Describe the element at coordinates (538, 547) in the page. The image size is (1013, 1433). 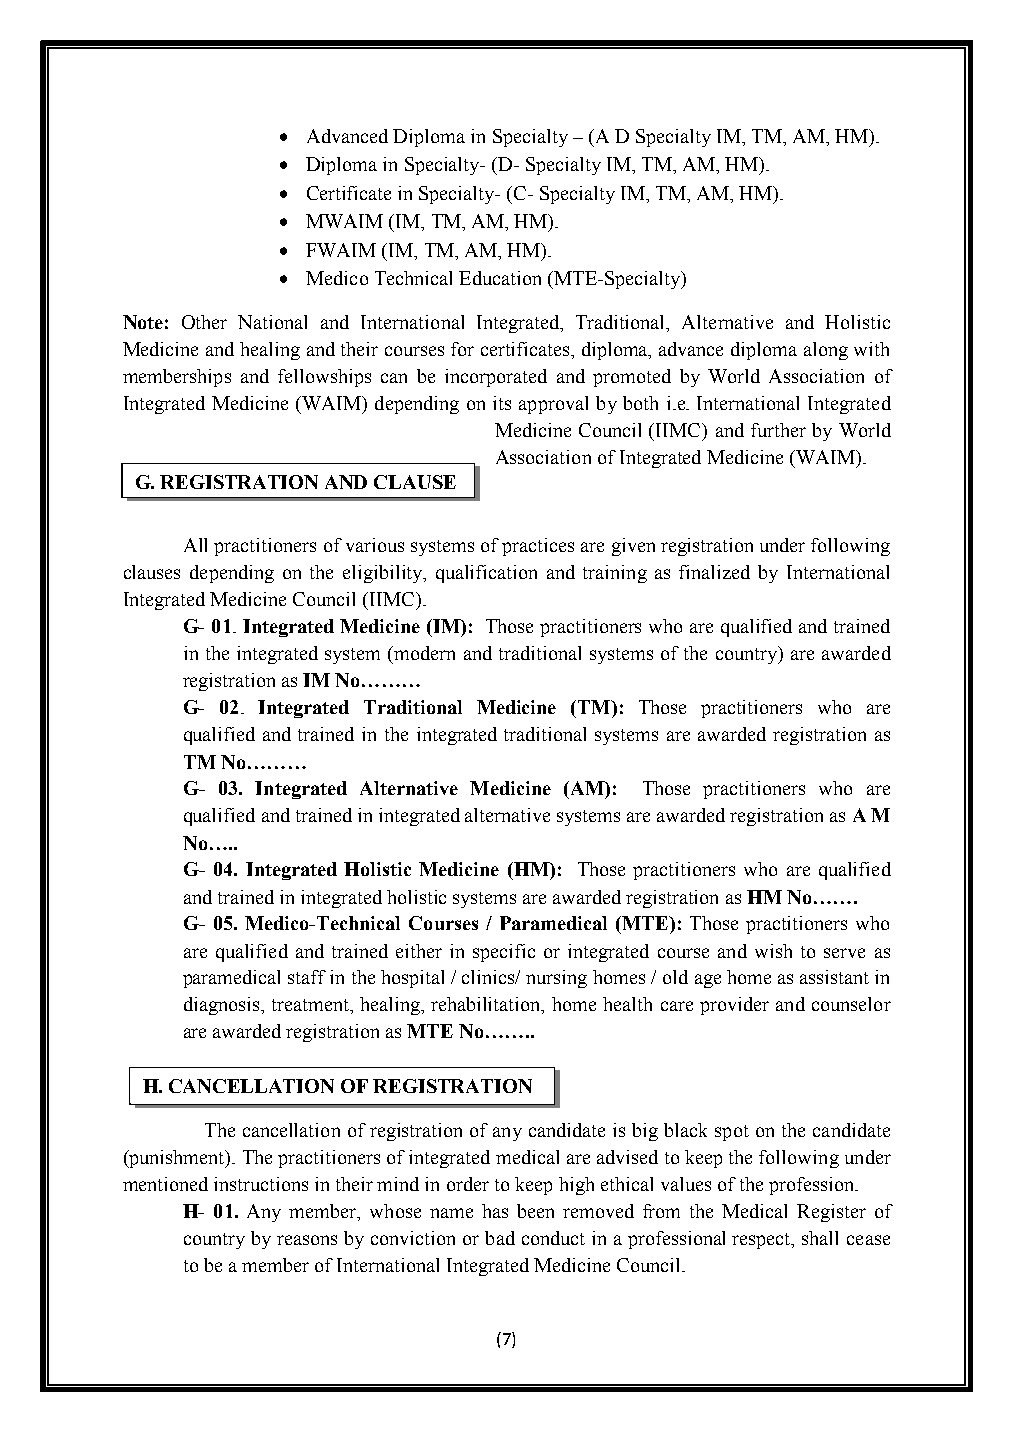
I see `practices` at that location.
